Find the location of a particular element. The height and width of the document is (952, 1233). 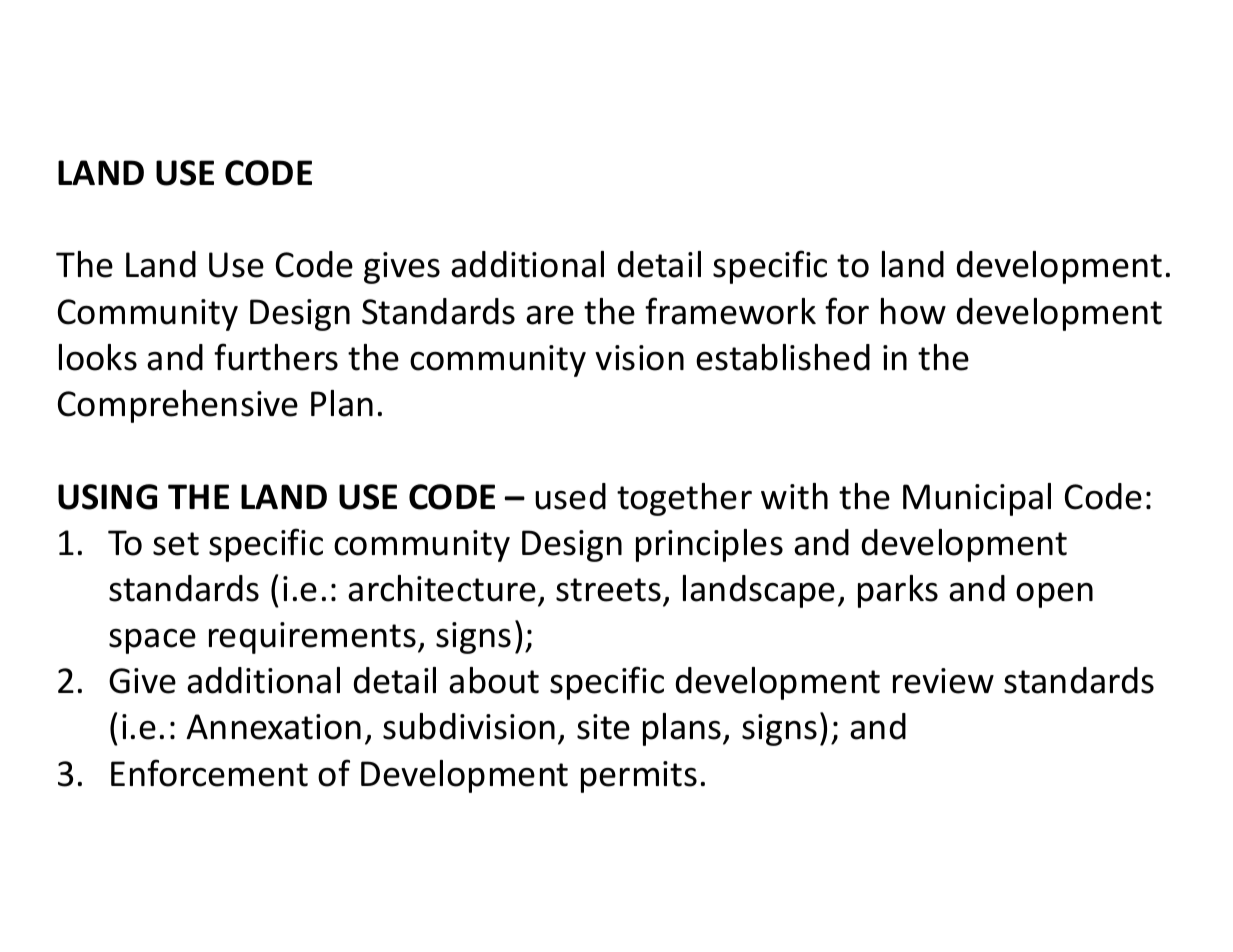

how is located at coordinates (913, 311).
